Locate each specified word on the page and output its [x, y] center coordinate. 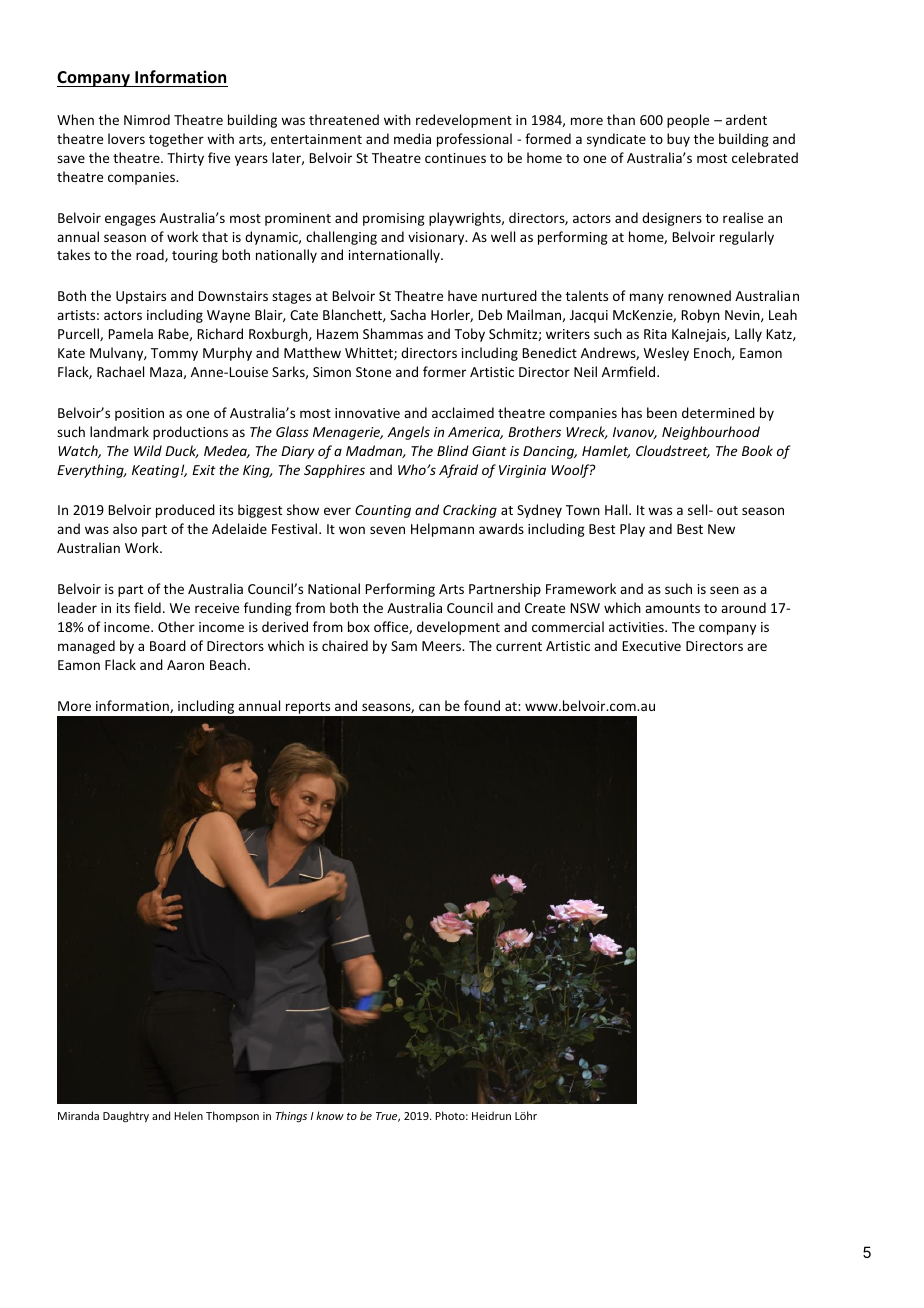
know [330, 1115]
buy [678, 140]
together [176, 140]
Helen [189, 1115]
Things [291, 1117]
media [412, 138]
